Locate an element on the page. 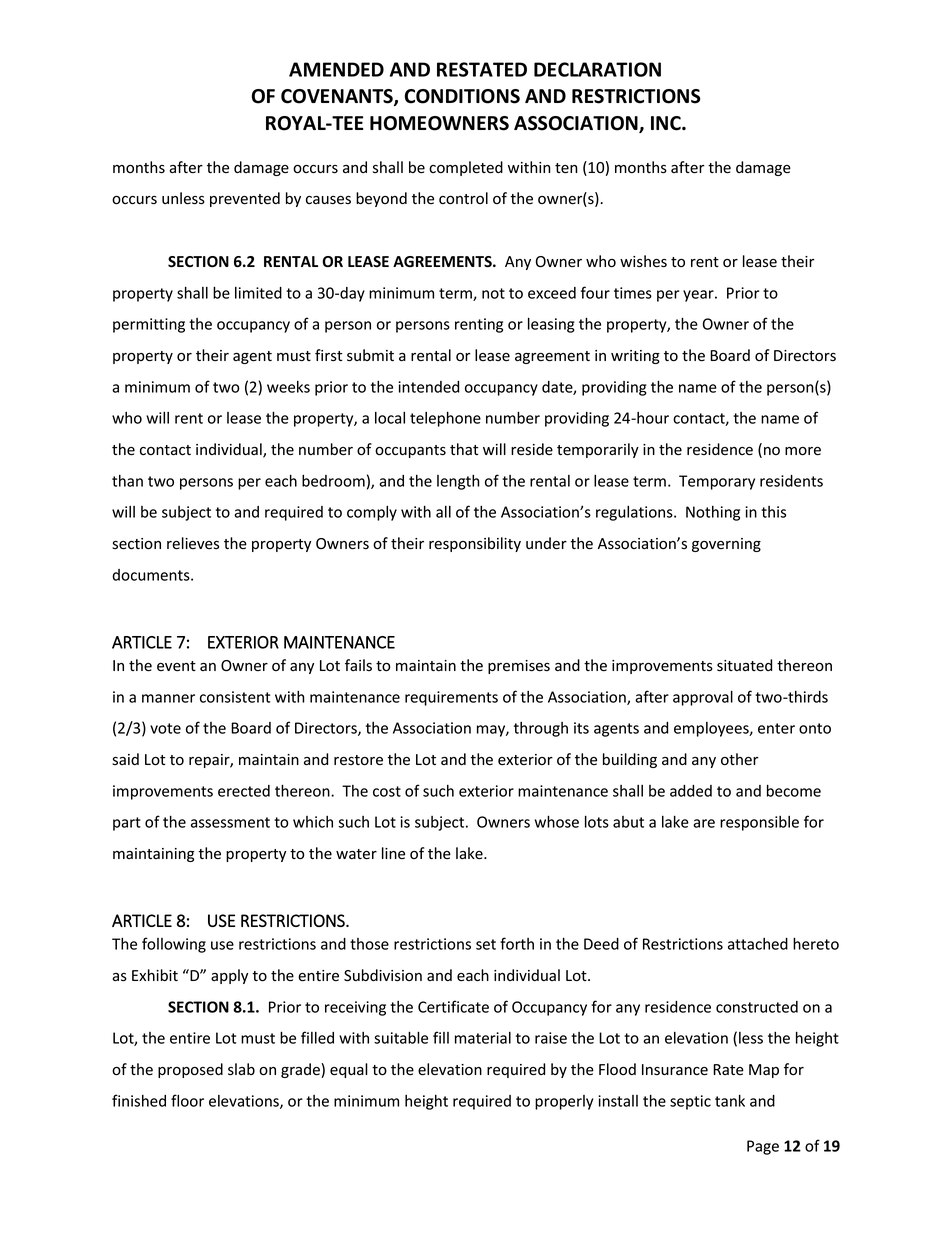  Nothing is located at coordinates (713, 513).
